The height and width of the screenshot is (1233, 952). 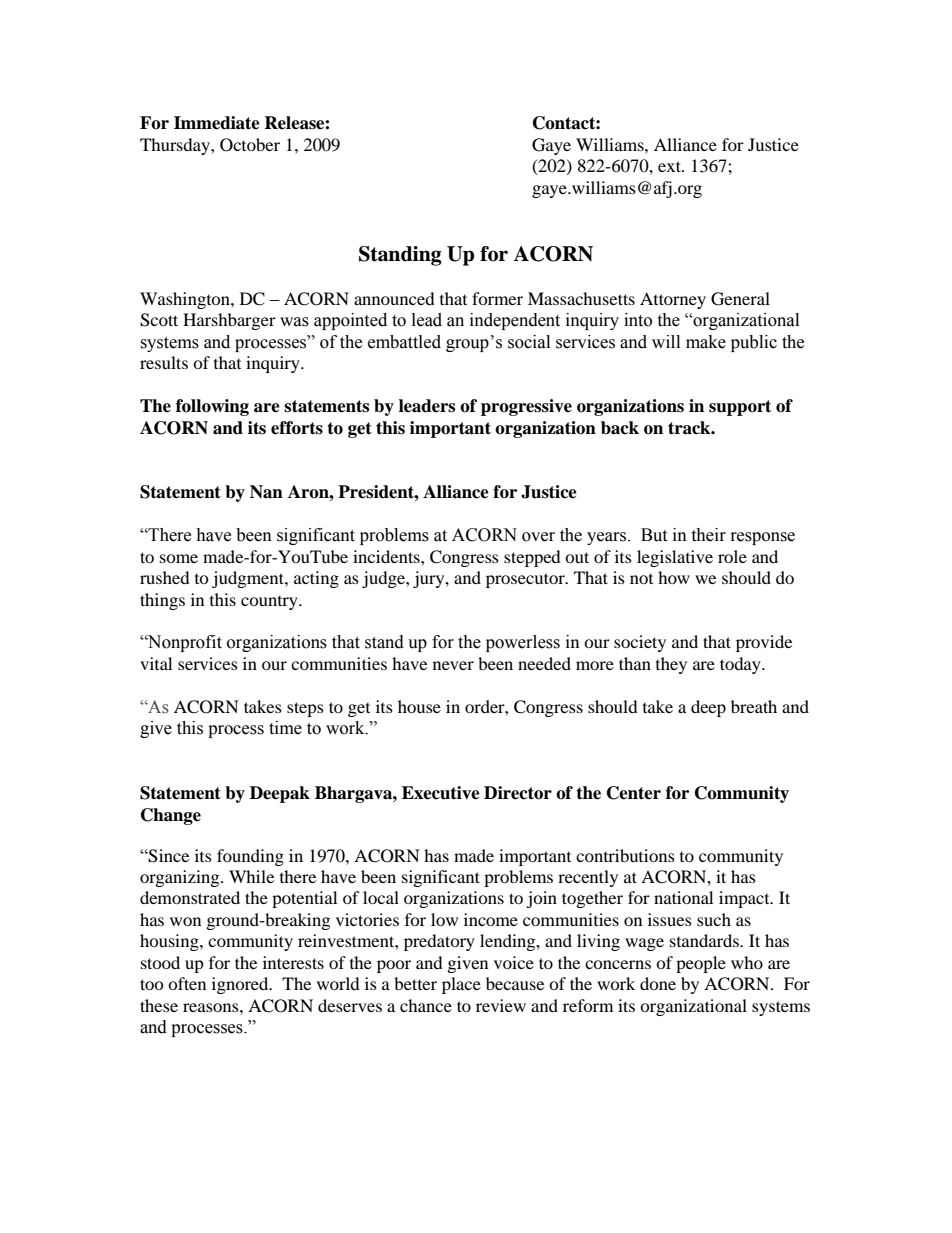 I want to click on ignored, so click(x=241, y=985).
